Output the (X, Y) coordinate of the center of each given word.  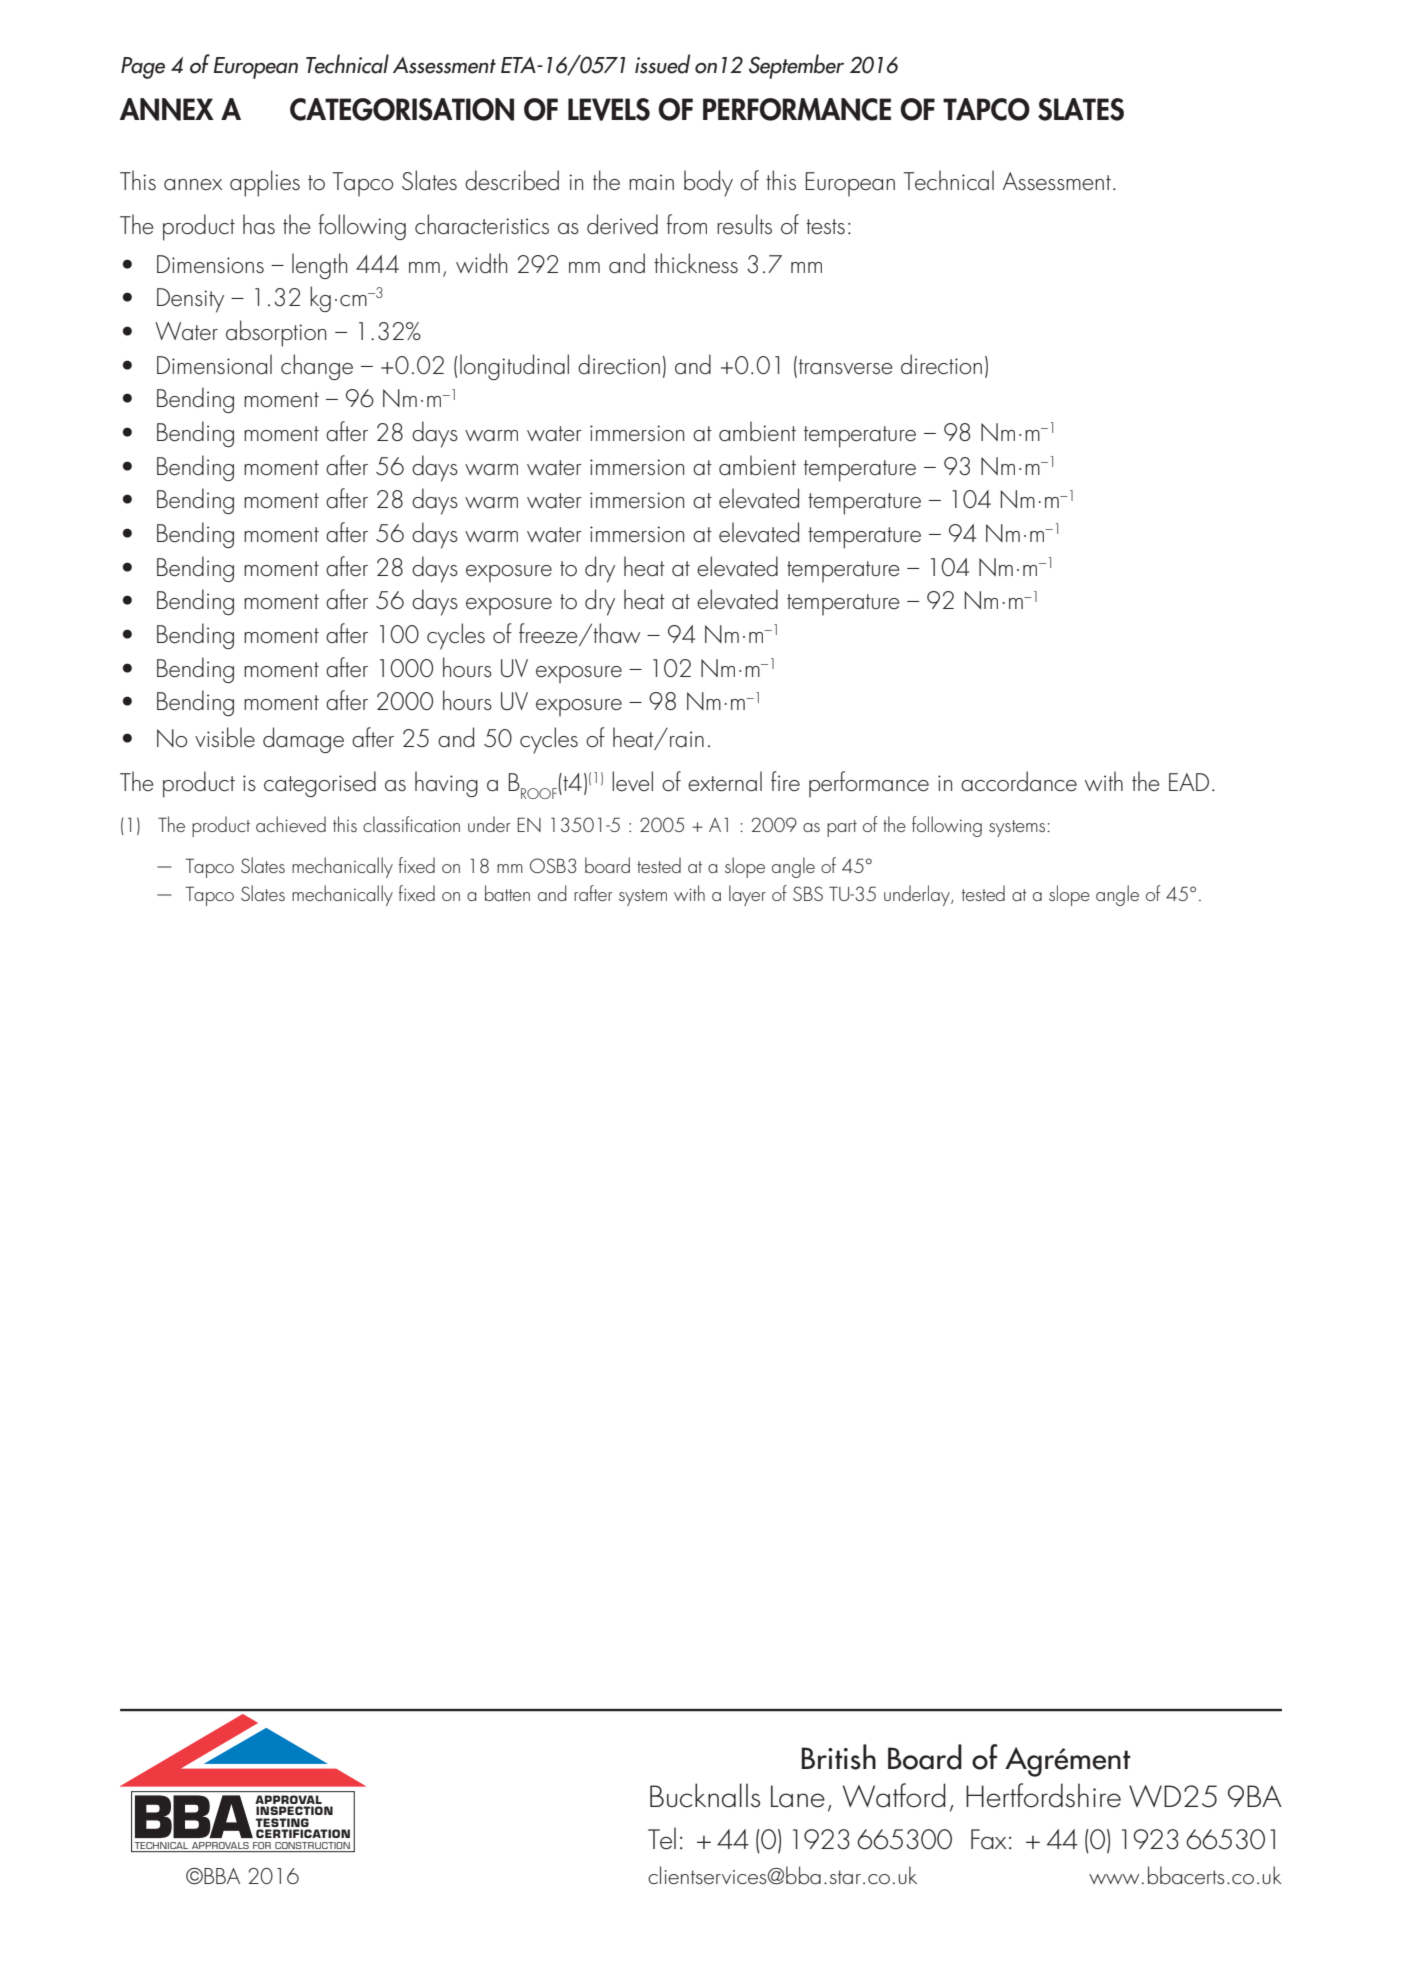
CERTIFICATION (303, 1833)
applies (265, 183)
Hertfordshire (1043, 1795)
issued (662, 64)
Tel (662, 1838)
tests (825, 226)
